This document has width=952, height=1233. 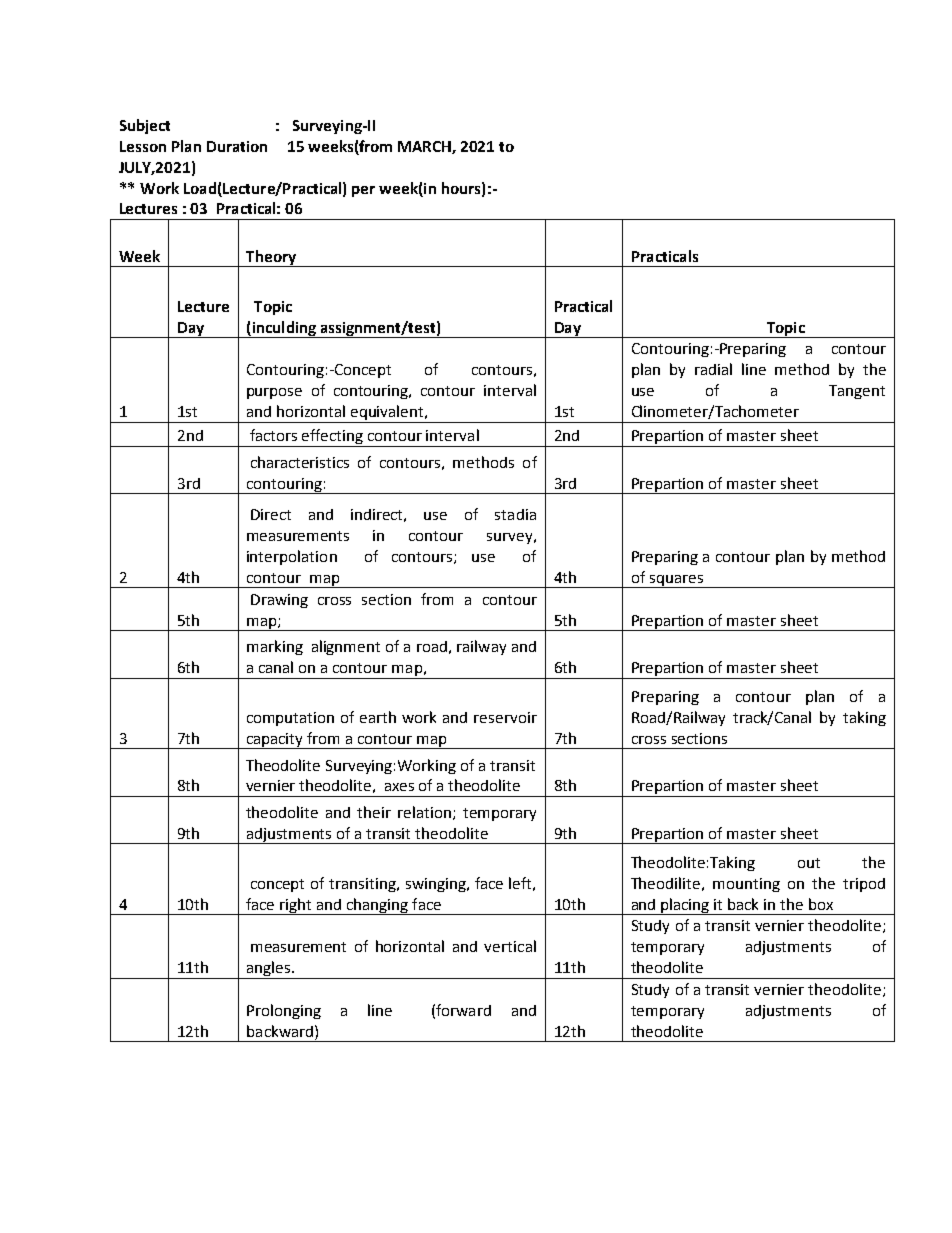 What do you see at coordinates (809, 863) in the document?
I see `out` at bounding box center [809, 863].
